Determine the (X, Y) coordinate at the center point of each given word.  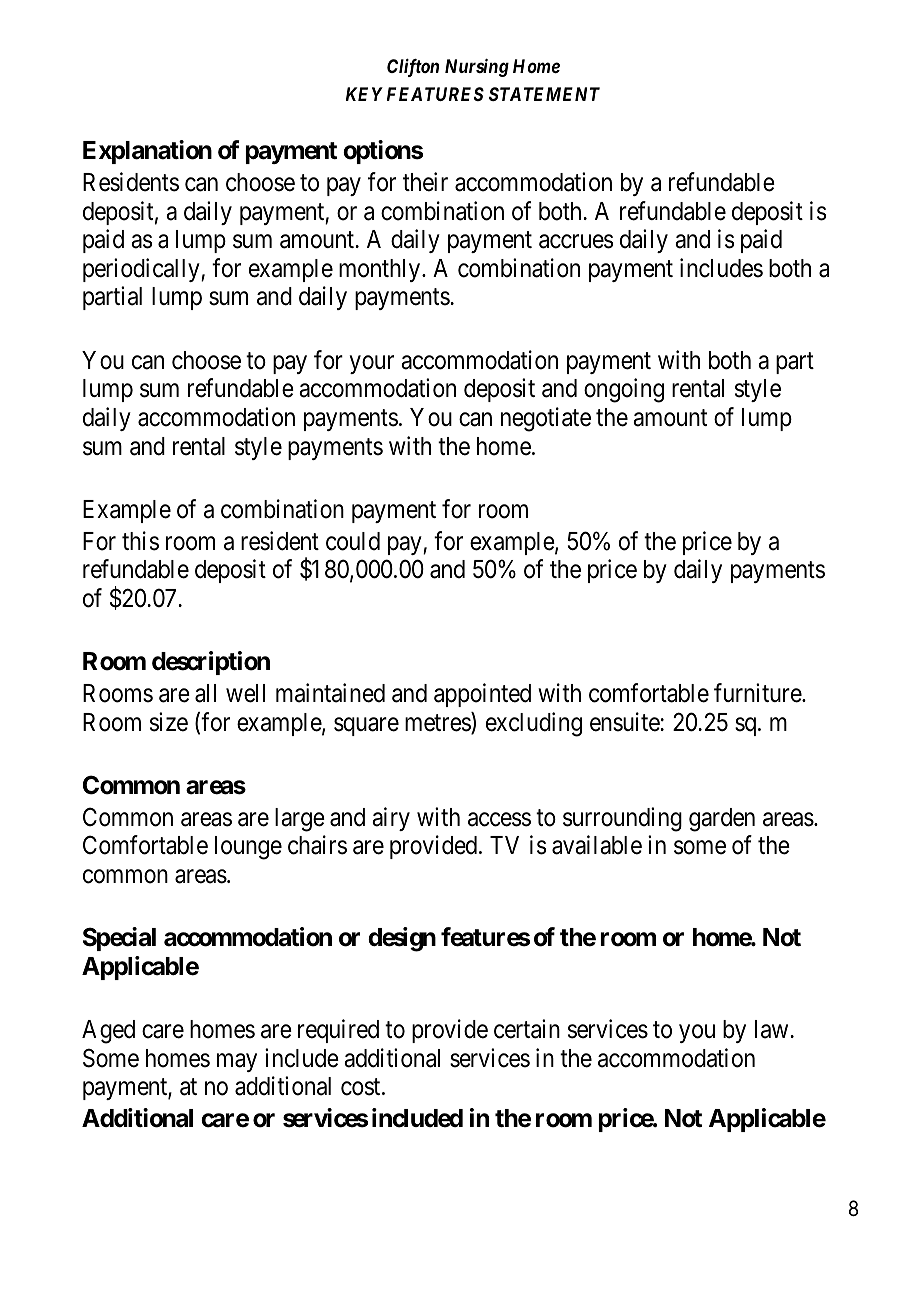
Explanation (147, 152)
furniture (758, 693)
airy (391, 819)
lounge (248, 848)
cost (362, 1087)
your (372, 364)
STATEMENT (544, 94)
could (353, 541)
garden (722, 820)
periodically (142, 270)
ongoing (624, 390)
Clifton (413, 68)
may (237, 1062)
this (140, 541)
